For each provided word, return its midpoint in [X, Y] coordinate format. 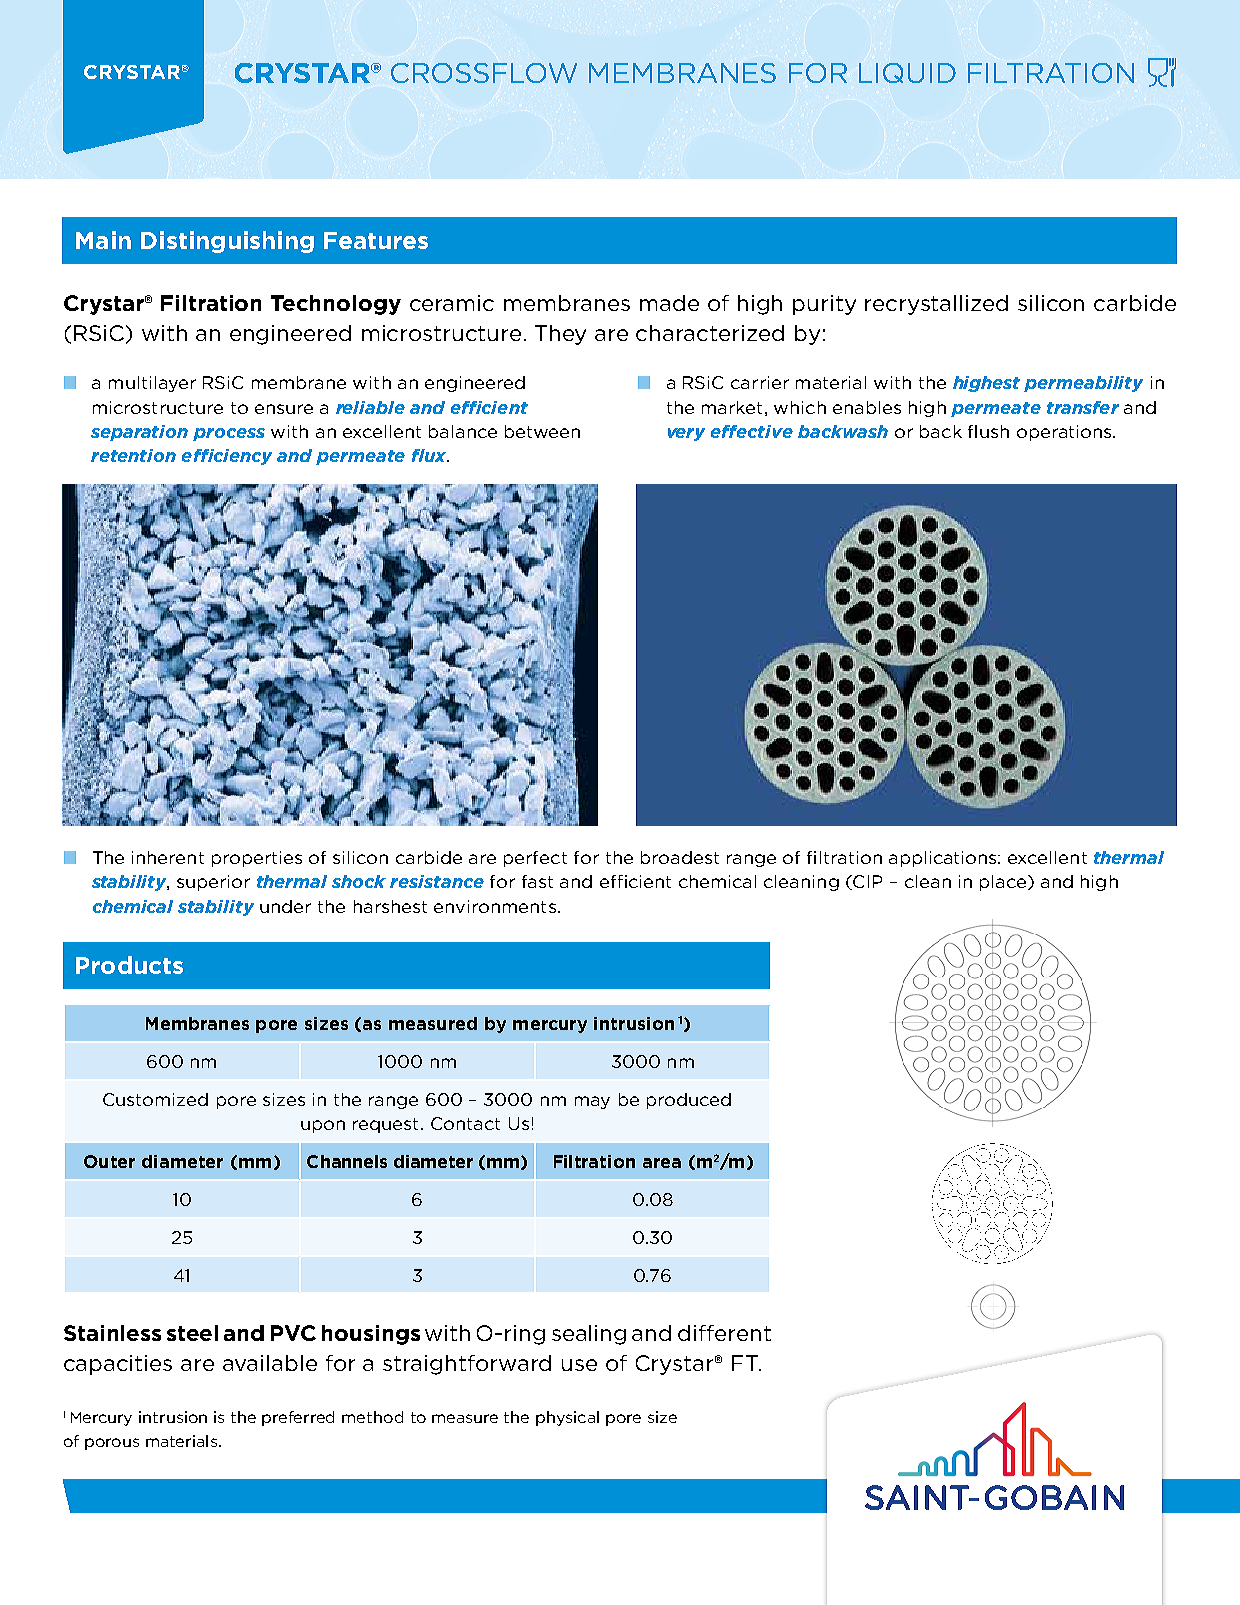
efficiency [227, 457]
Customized [155, 1099]
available [270, 1363]
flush [988, 431]
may [592, 1102]
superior [213, 883]
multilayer [152, 384]
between [542, 431]
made [669, 303]
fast [537, 881]
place [1004, 883]
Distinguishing [227, 242]
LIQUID [907, 73]
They [560, 335]
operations [1065, 433]
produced [689, 1101]
